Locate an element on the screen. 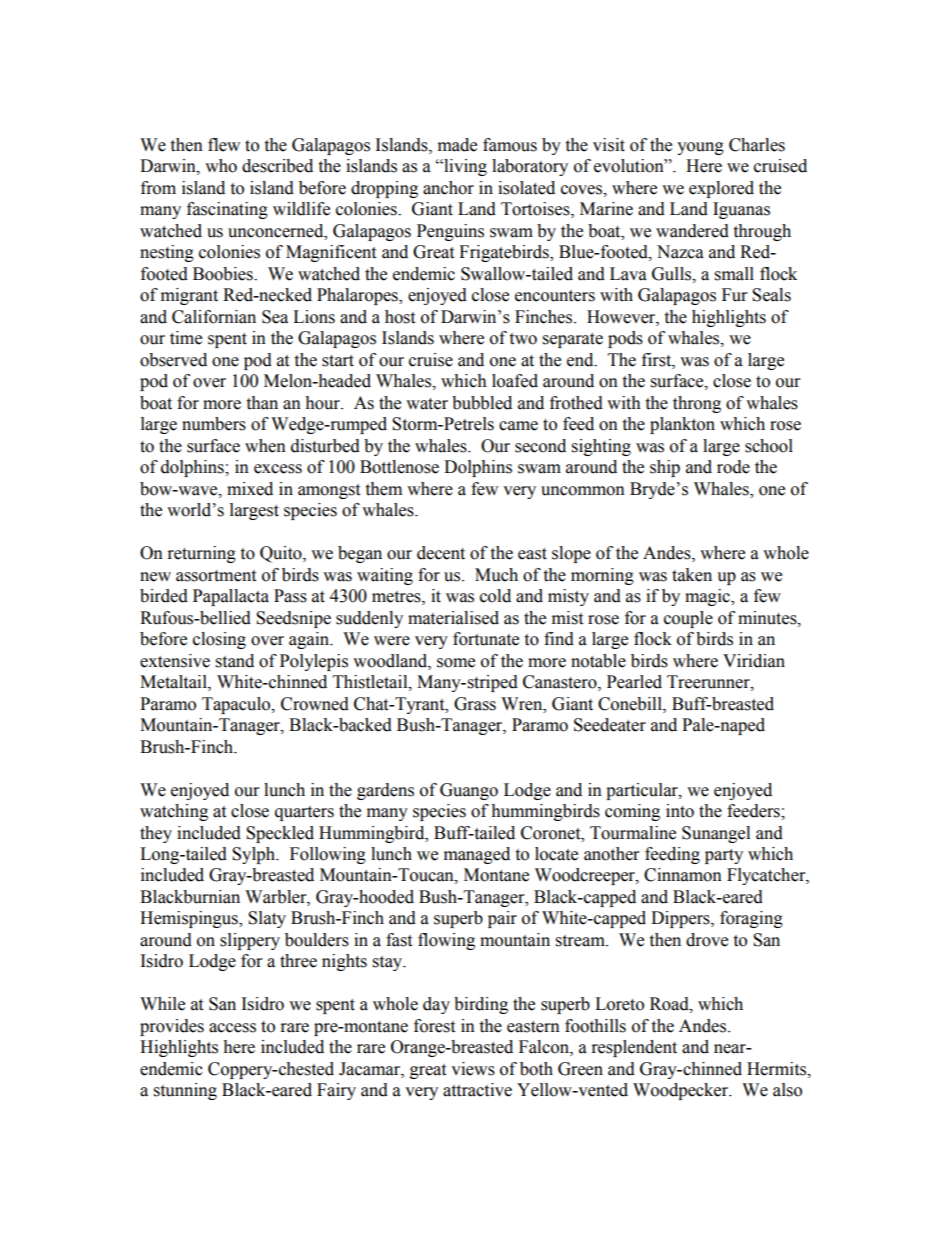  mixed is located at coordinates (250, 489).
